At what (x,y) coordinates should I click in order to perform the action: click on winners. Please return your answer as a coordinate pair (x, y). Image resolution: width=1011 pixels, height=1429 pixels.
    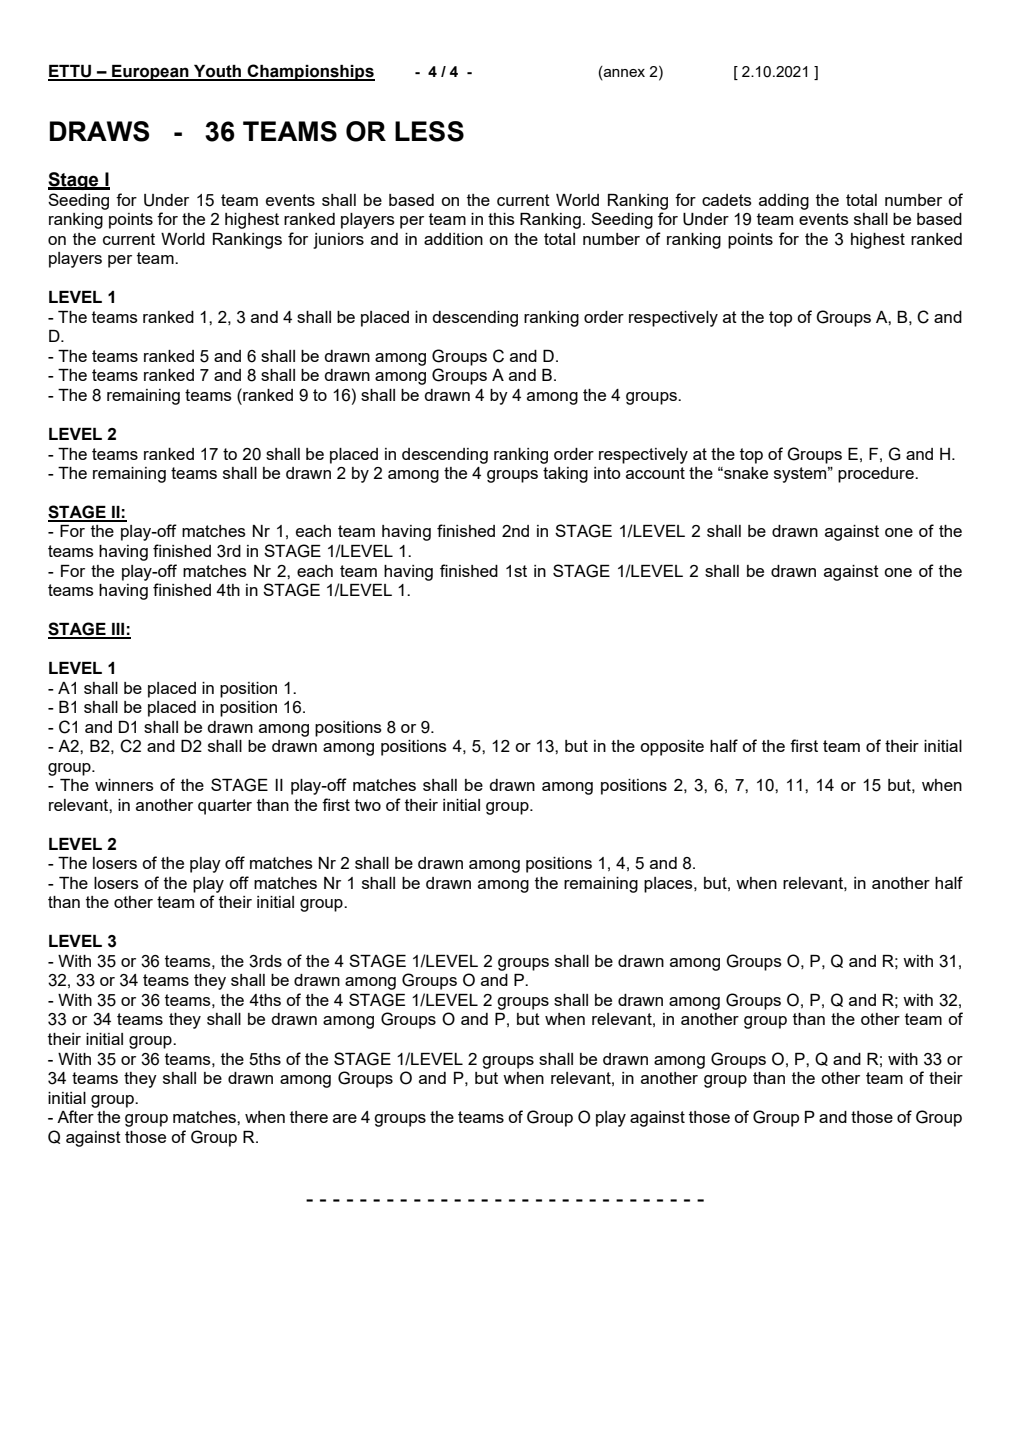
    Looking at the image, I should click on (124, 785).
